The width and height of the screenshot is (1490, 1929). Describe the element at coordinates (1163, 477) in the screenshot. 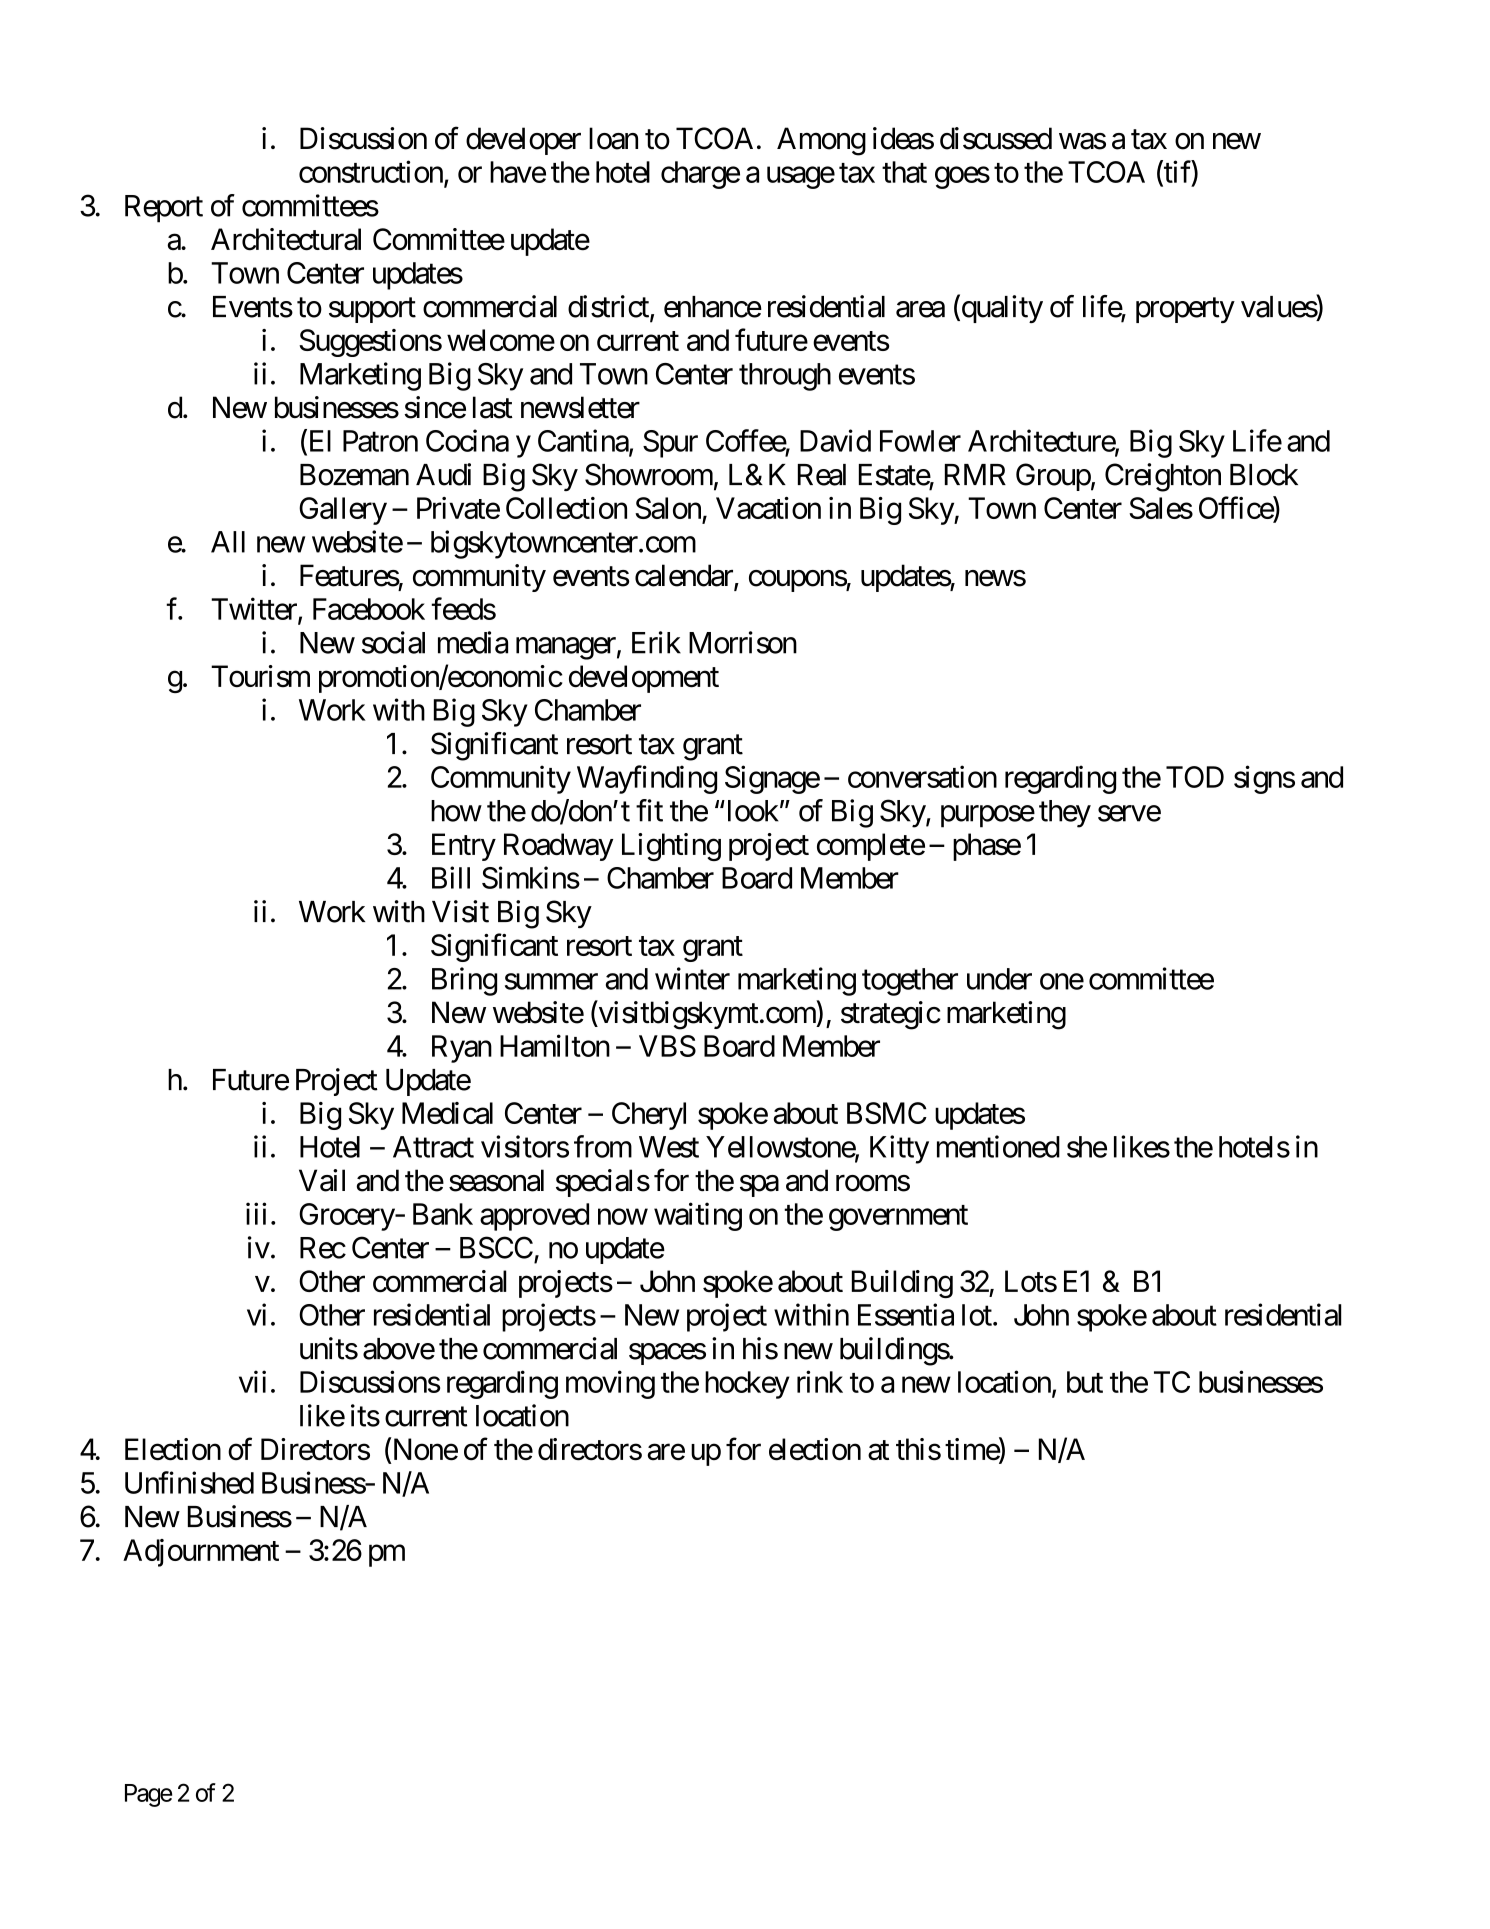

I see `Creighton` at that location.
